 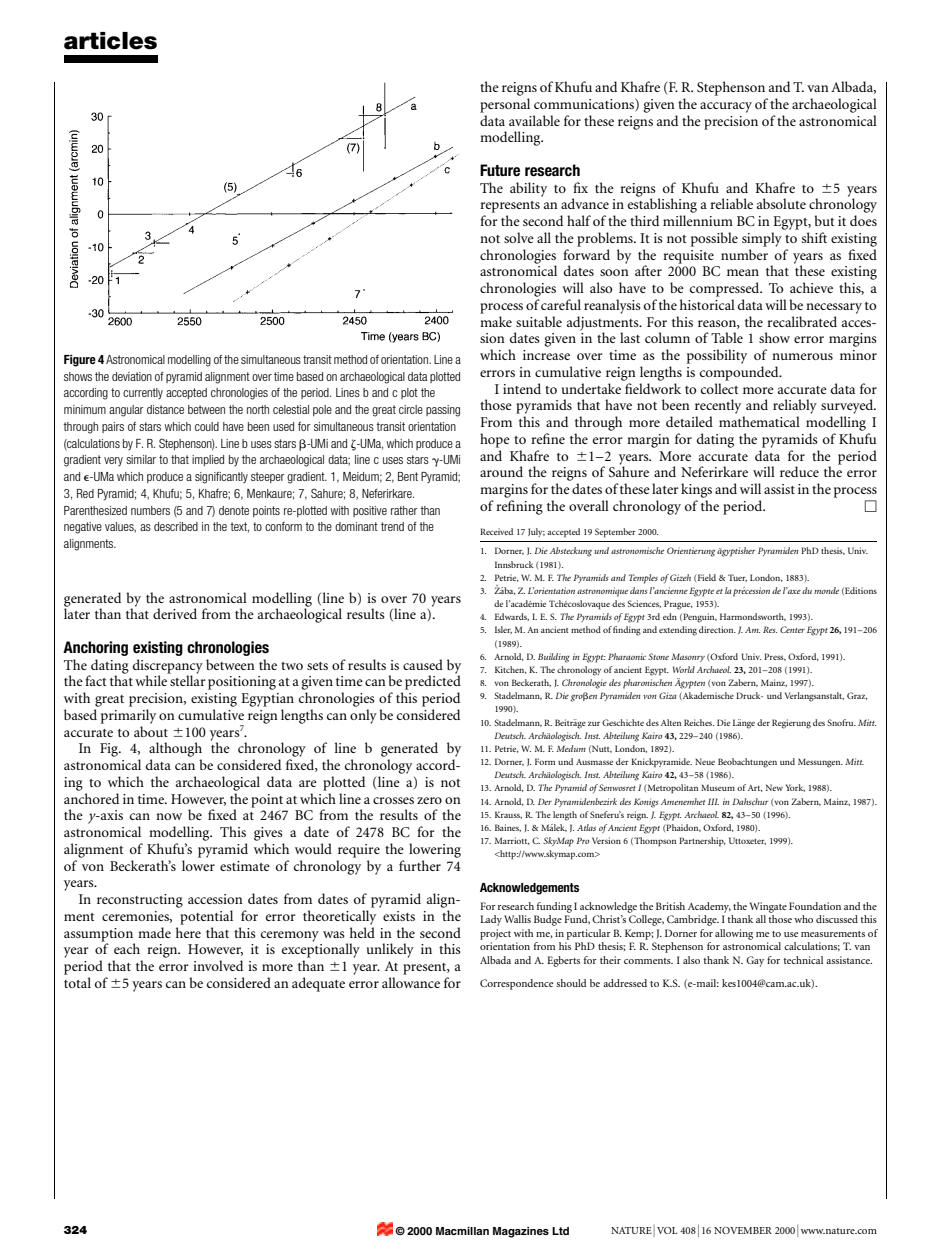 I want to click on articles, so click(x=110, y=41).
